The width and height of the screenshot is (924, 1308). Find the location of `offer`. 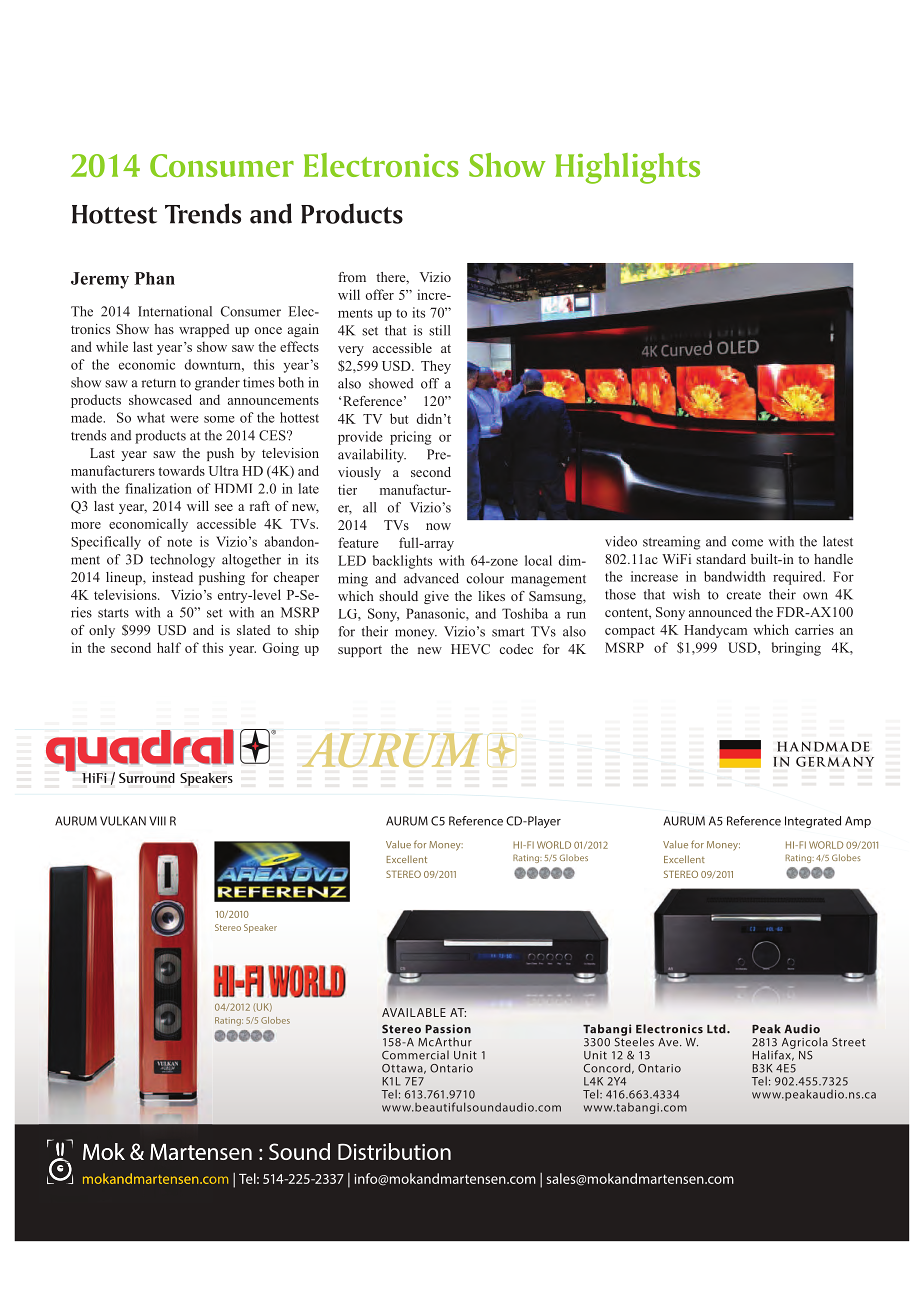

offer is located at coordinates (380, 294).
